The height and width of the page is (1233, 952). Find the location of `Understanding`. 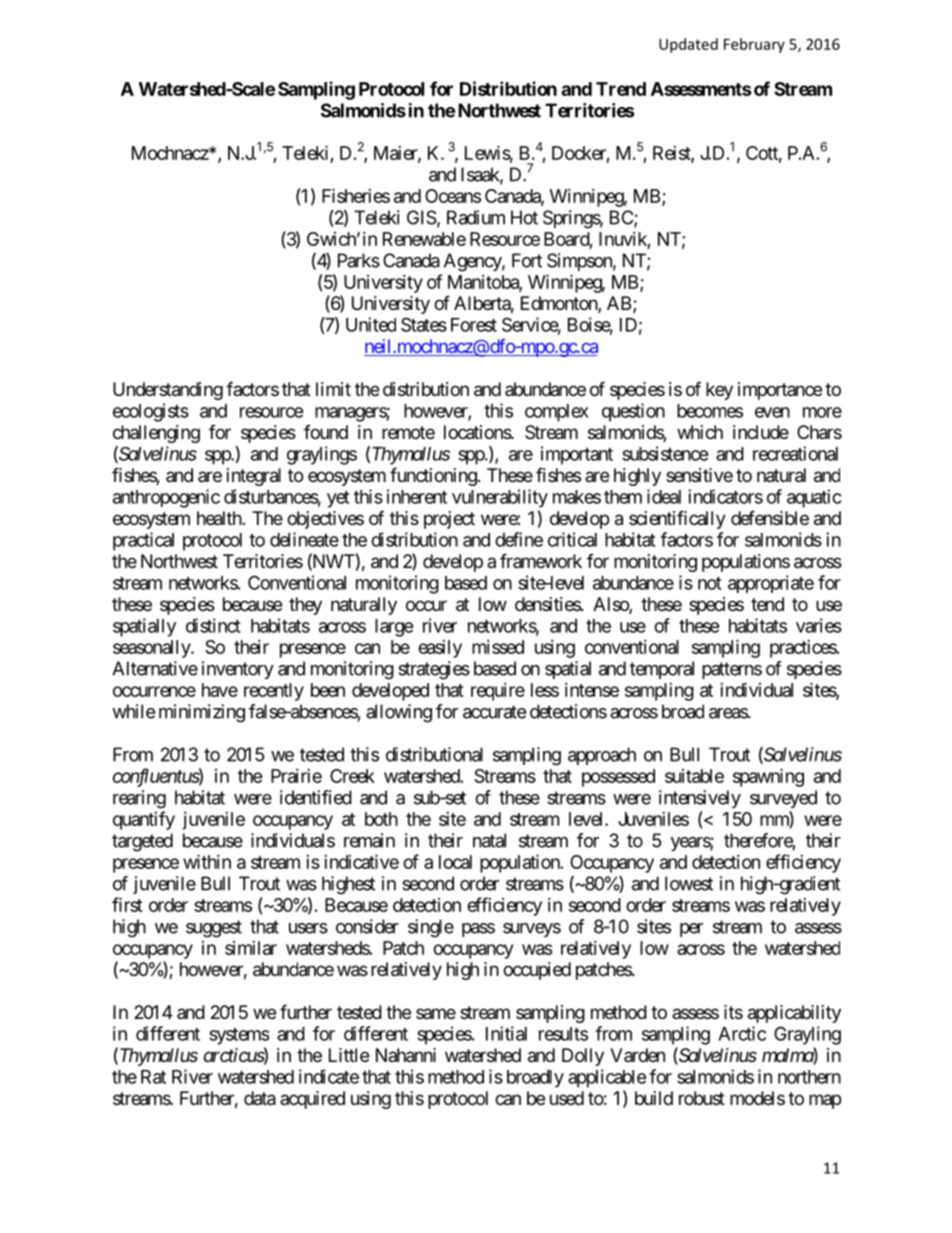

Understanding is located at coordinates (168, 391).
